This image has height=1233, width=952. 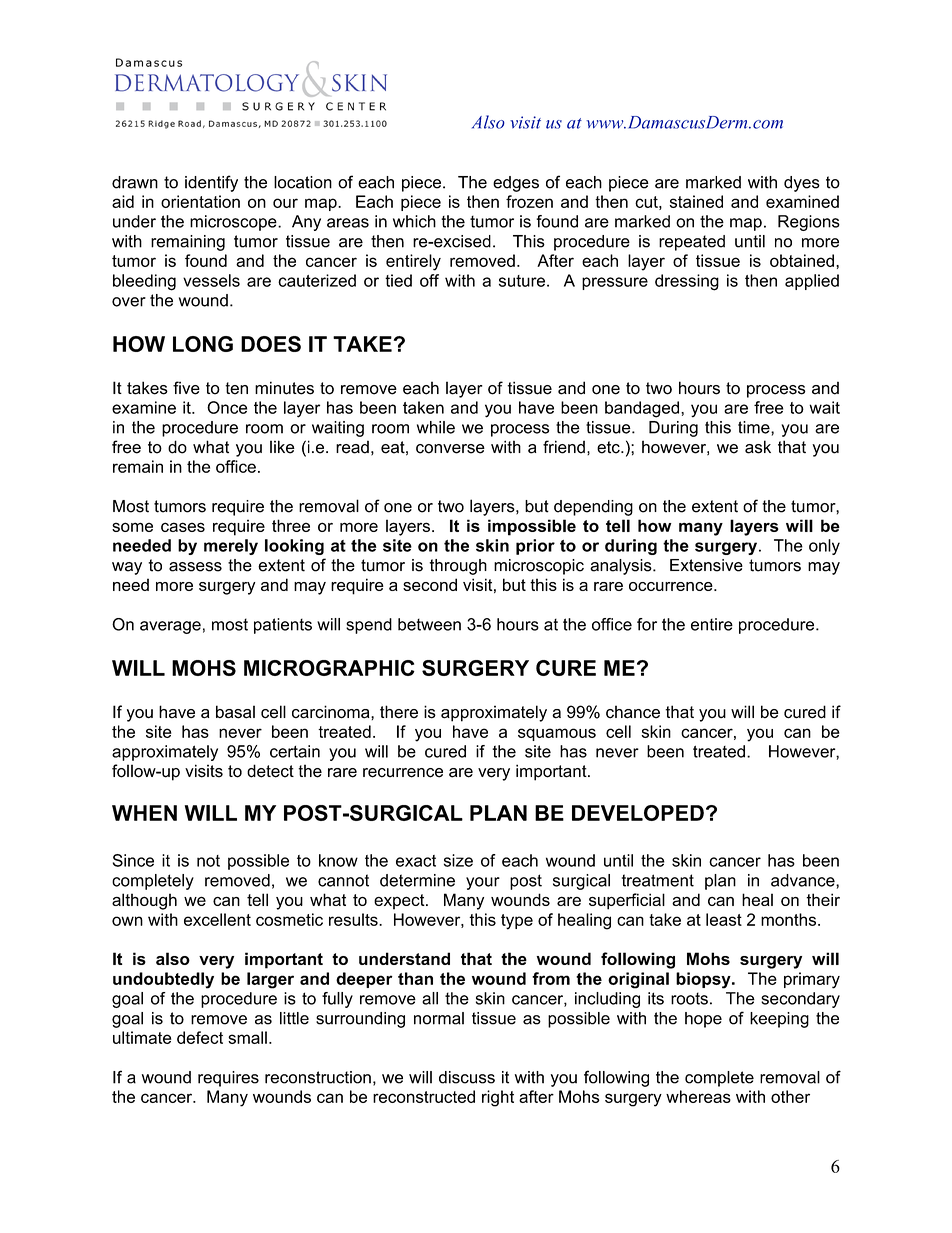 What do you see at coordinates (133, 860) in the image?
I see `Since` at bounding box center [133, 860].
